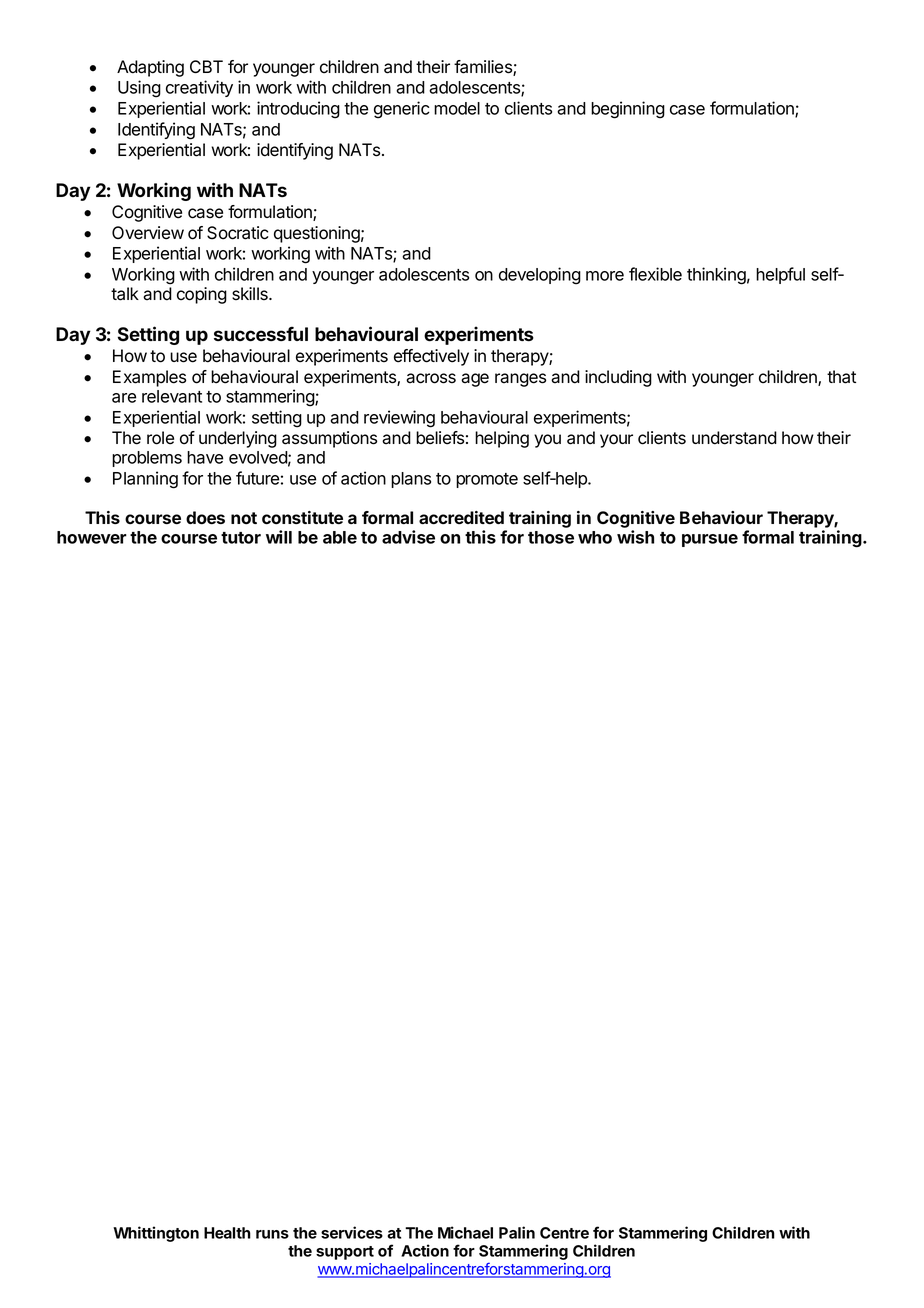 The width and height of the screenshot is (924, 1308). Describe the element at coordinates (199, 88) in the screenshot. I see `creativity` at that location.
